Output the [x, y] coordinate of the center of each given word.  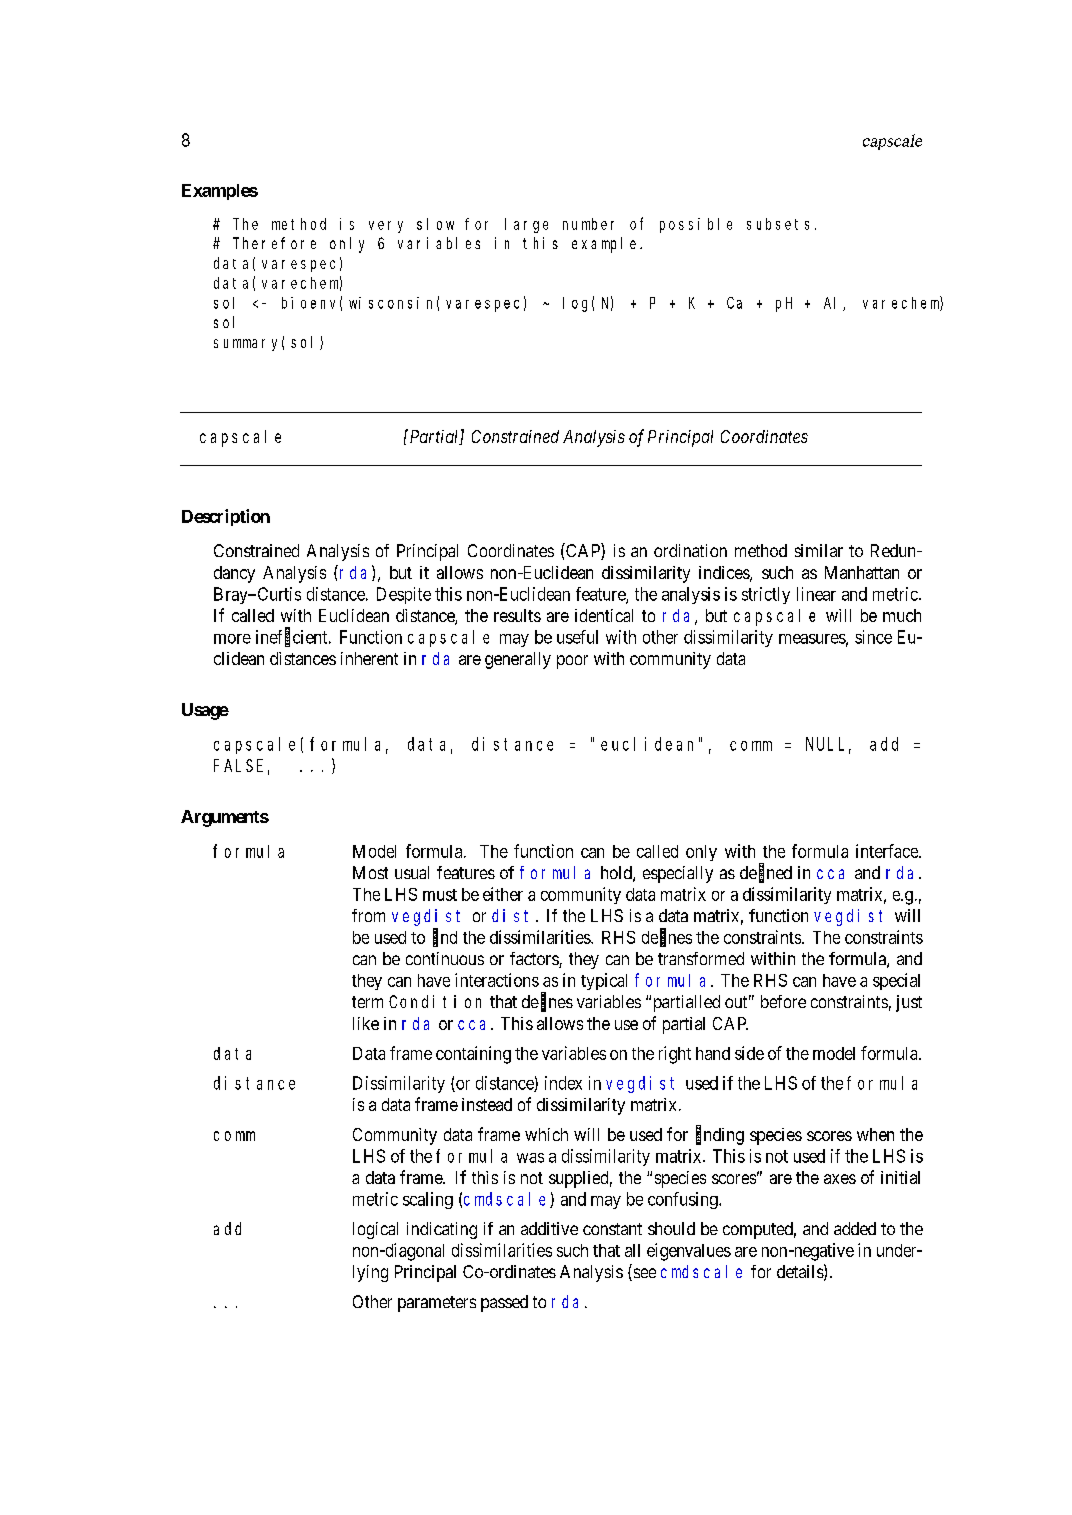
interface [888, 851]
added [855, 1228]
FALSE [238, 765]
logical [375, 1230]
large [526, 225]
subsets [778, 224]
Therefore [274, 243]
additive [549, 1228]
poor [572, 662]
